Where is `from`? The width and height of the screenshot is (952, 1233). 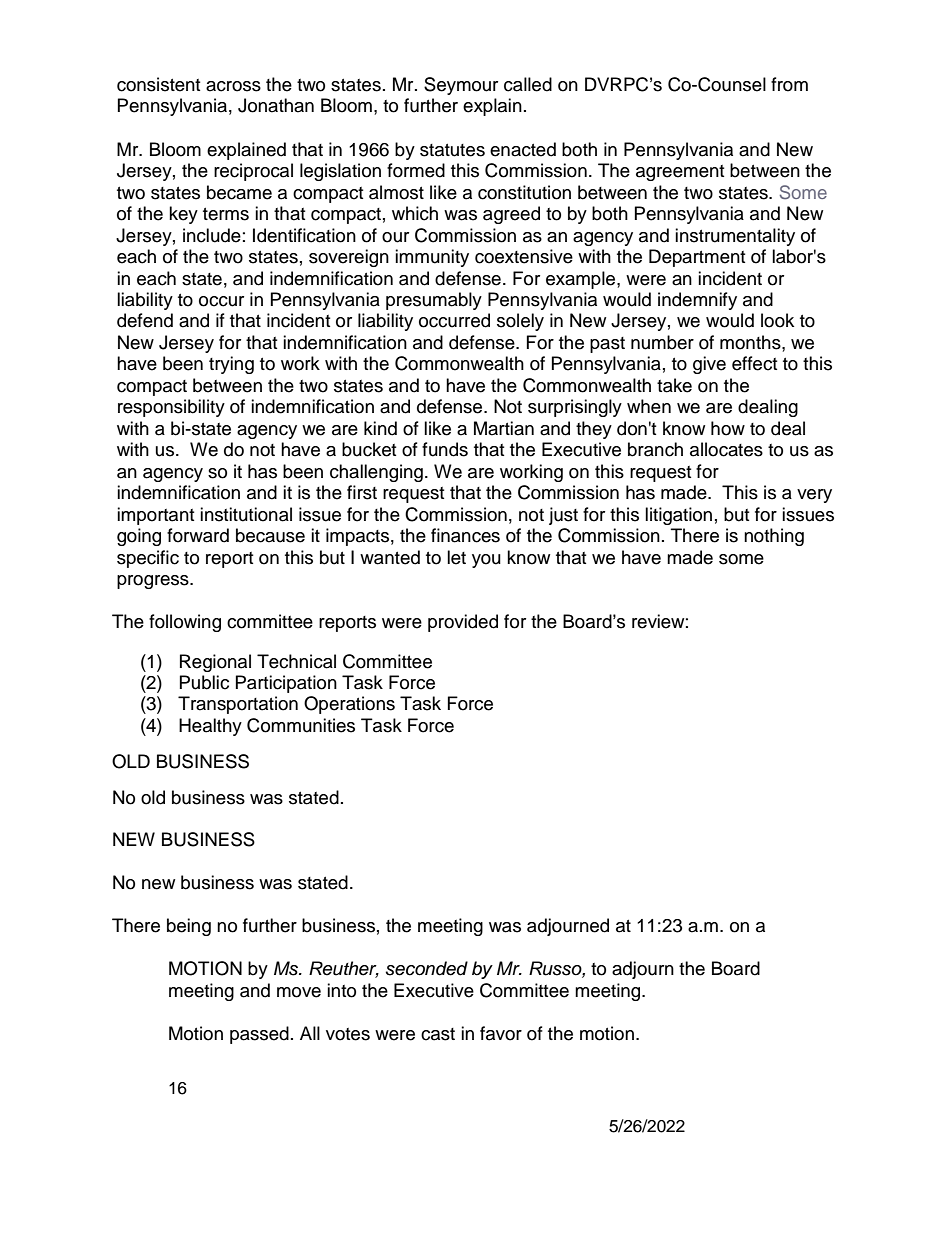
from is located at coordinates (789, 84).
